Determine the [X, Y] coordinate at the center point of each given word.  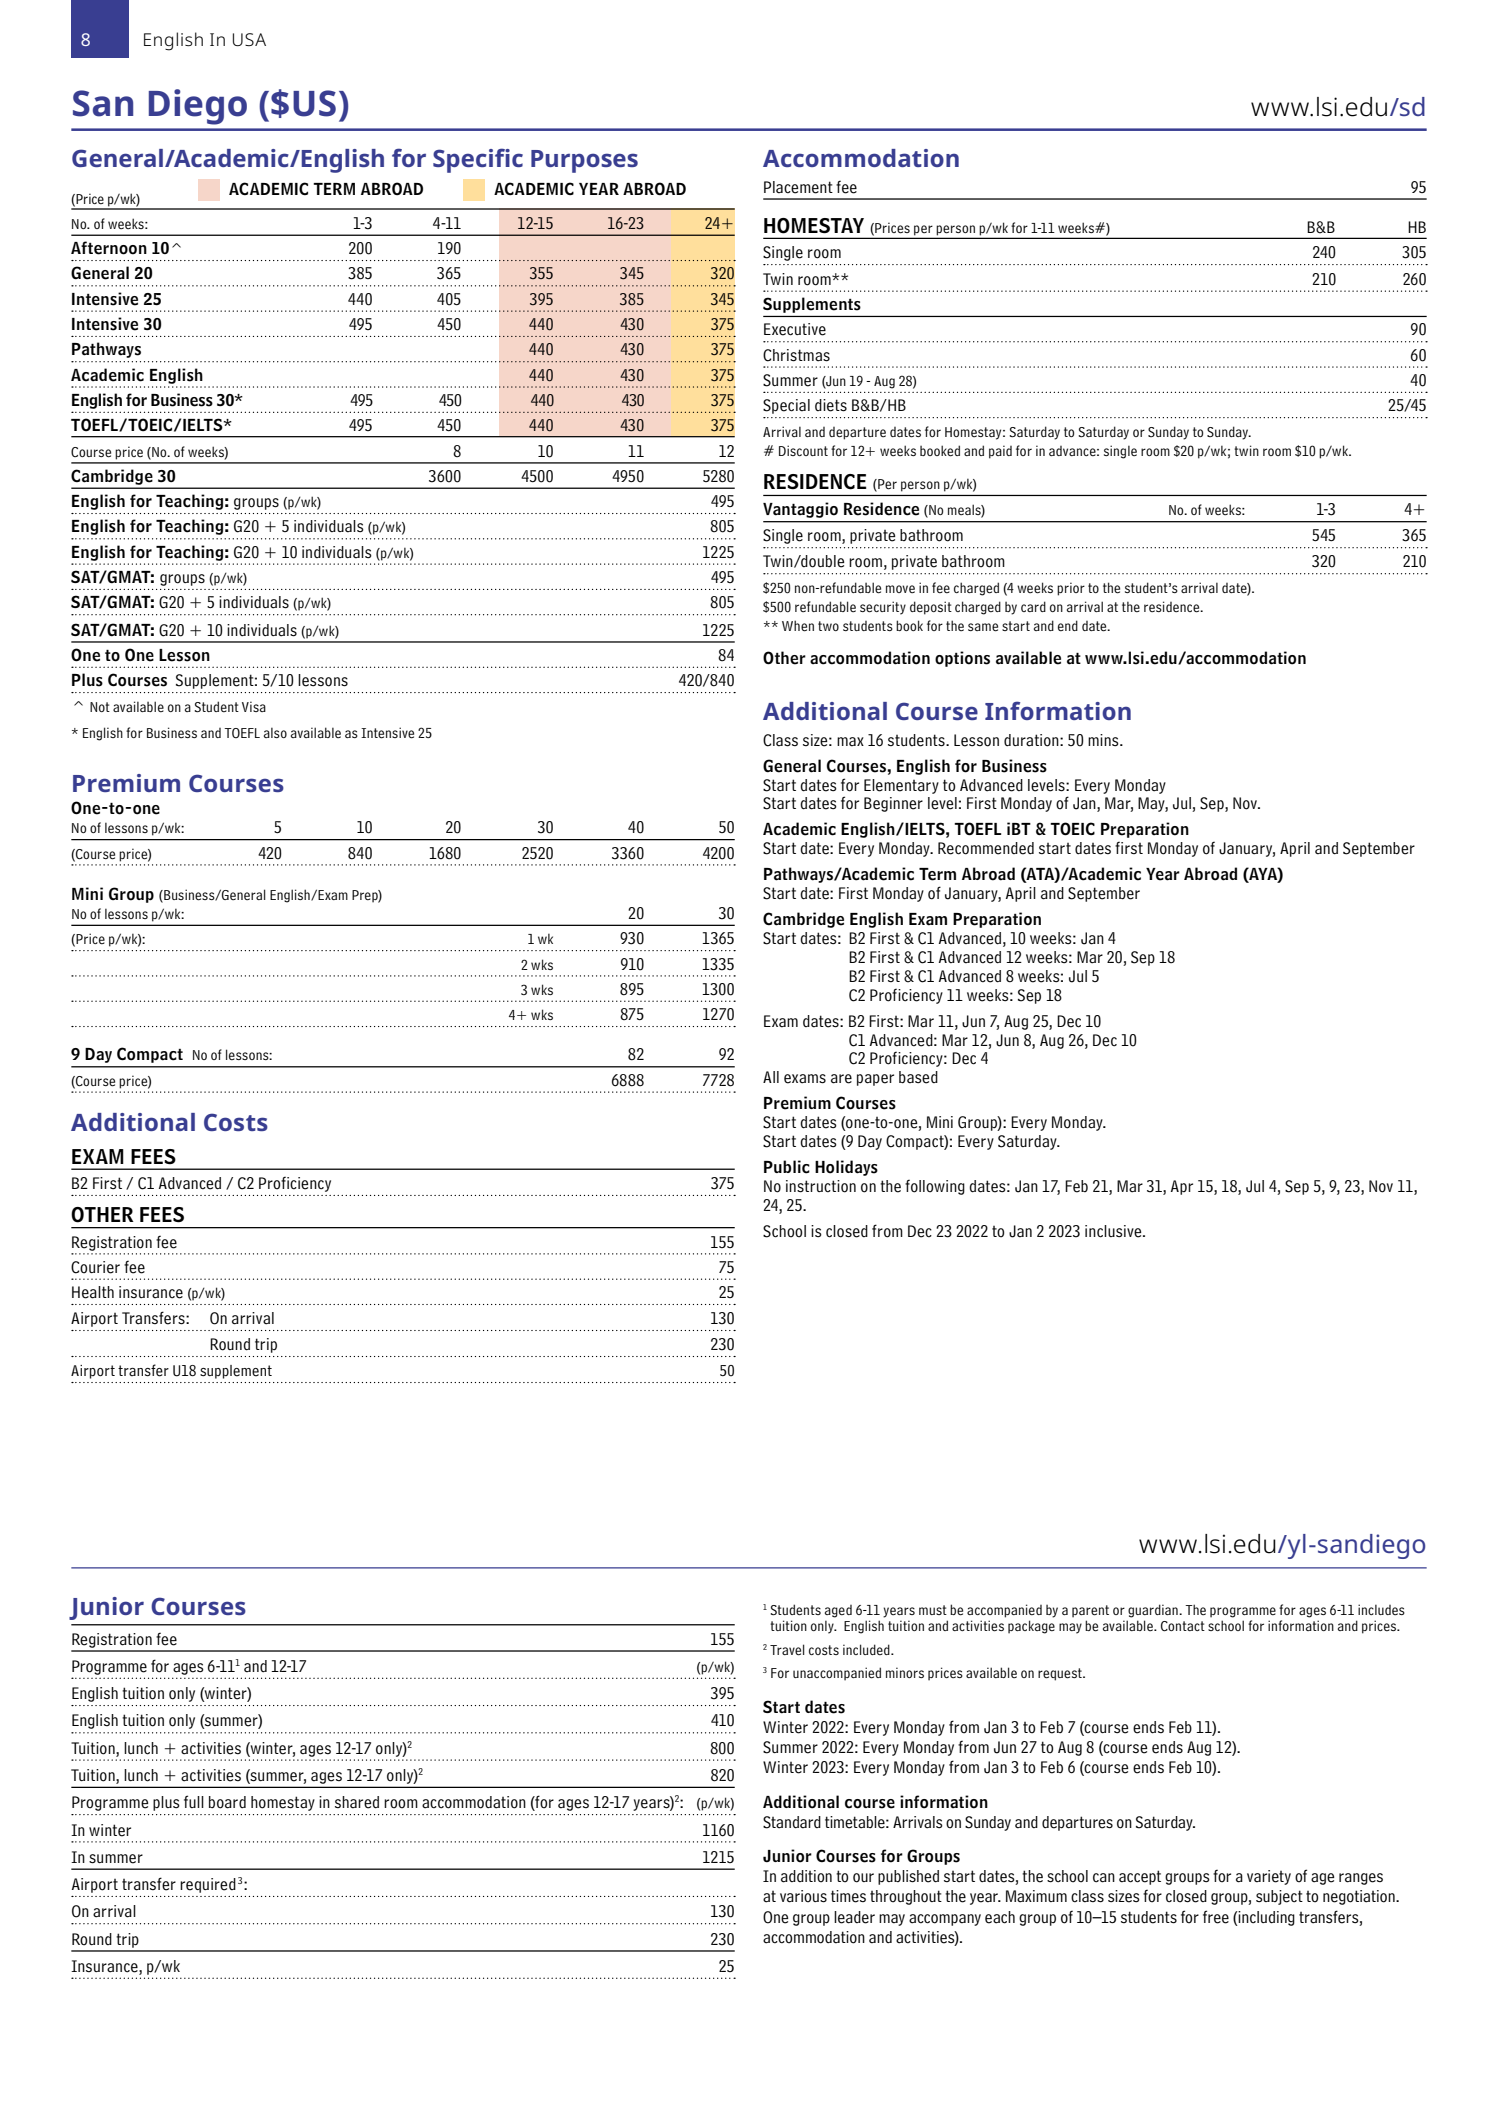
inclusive [1114, 1231]
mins [1104, 740]
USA [249, 39]
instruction [821, 1186]
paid [1000, 452]
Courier [95, 1267]
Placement [798, 187]
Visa [254, 706]
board [227, 1802]
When [798, 626]
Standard [792, 1822]
